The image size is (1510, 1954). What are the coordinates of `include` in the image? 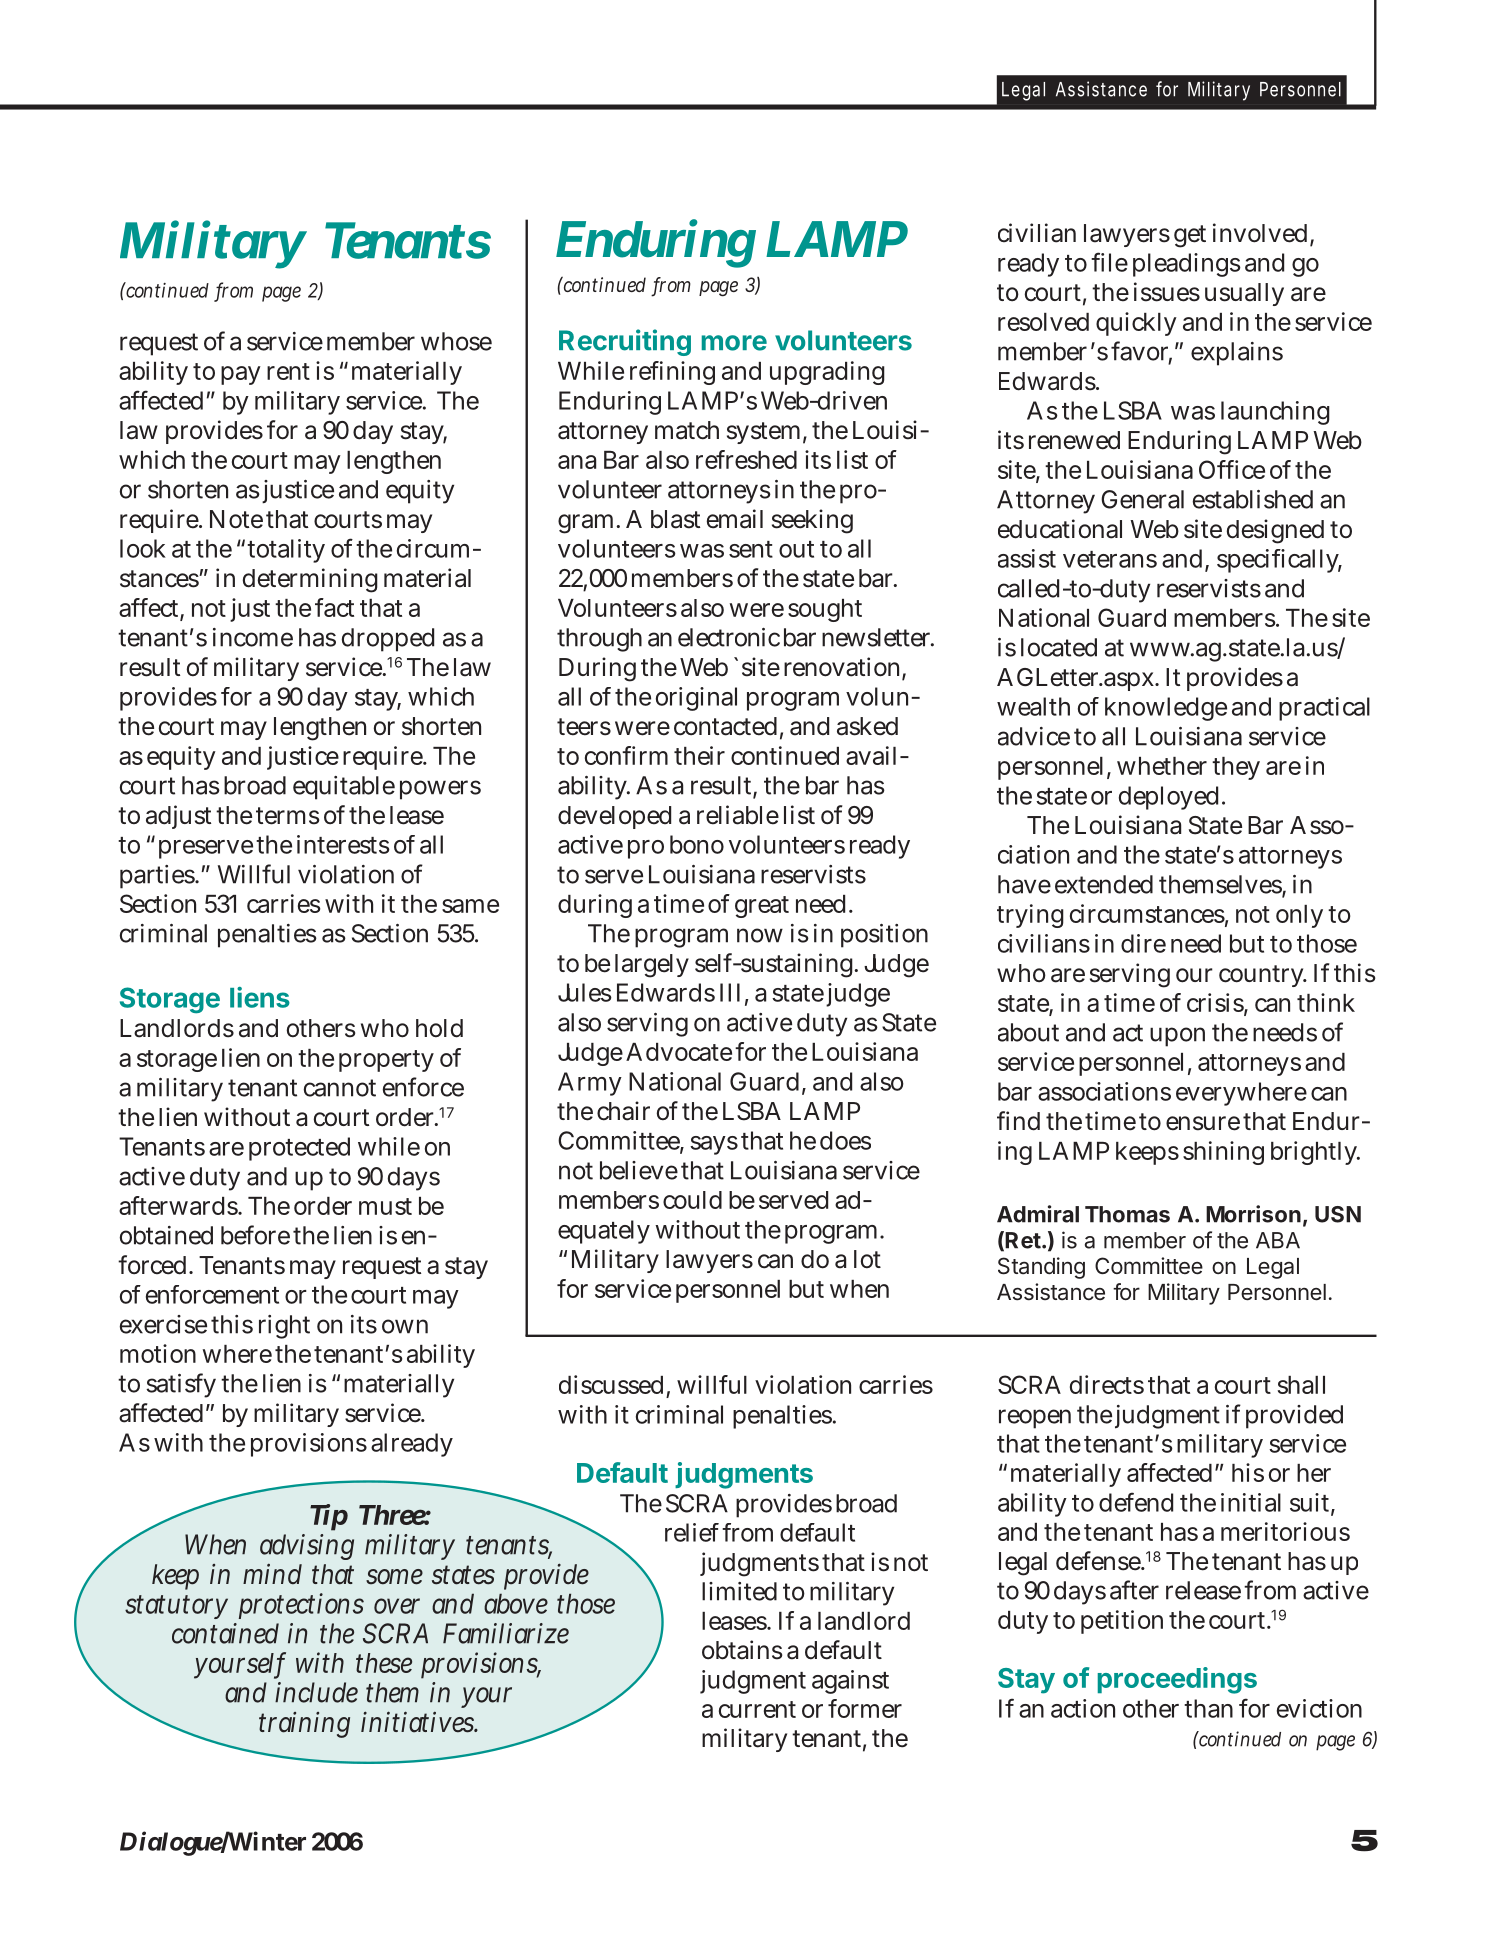 It's located at (316, 1692).
